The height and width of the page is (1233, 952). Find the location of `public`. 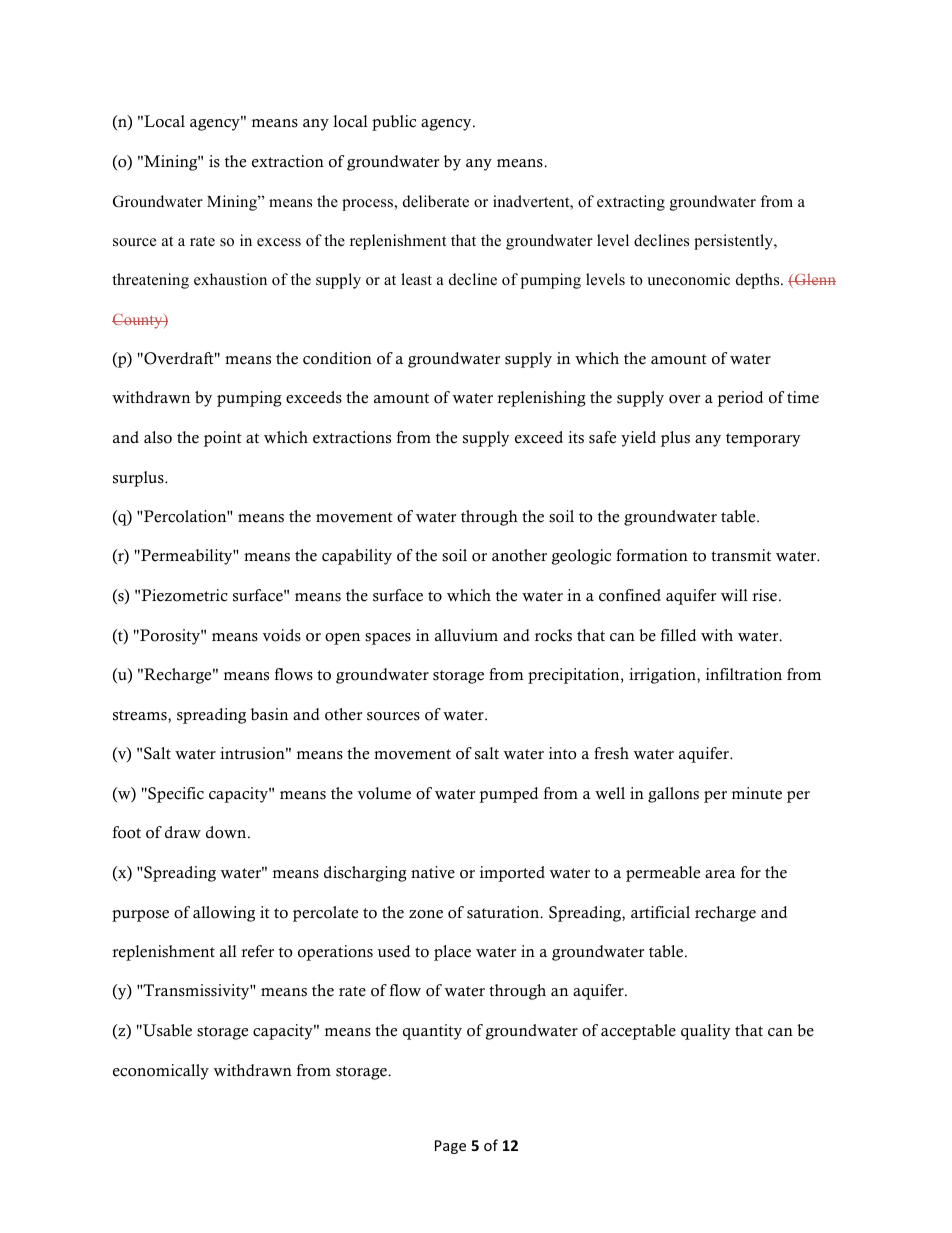

public is located at coordinates (394, 123).
